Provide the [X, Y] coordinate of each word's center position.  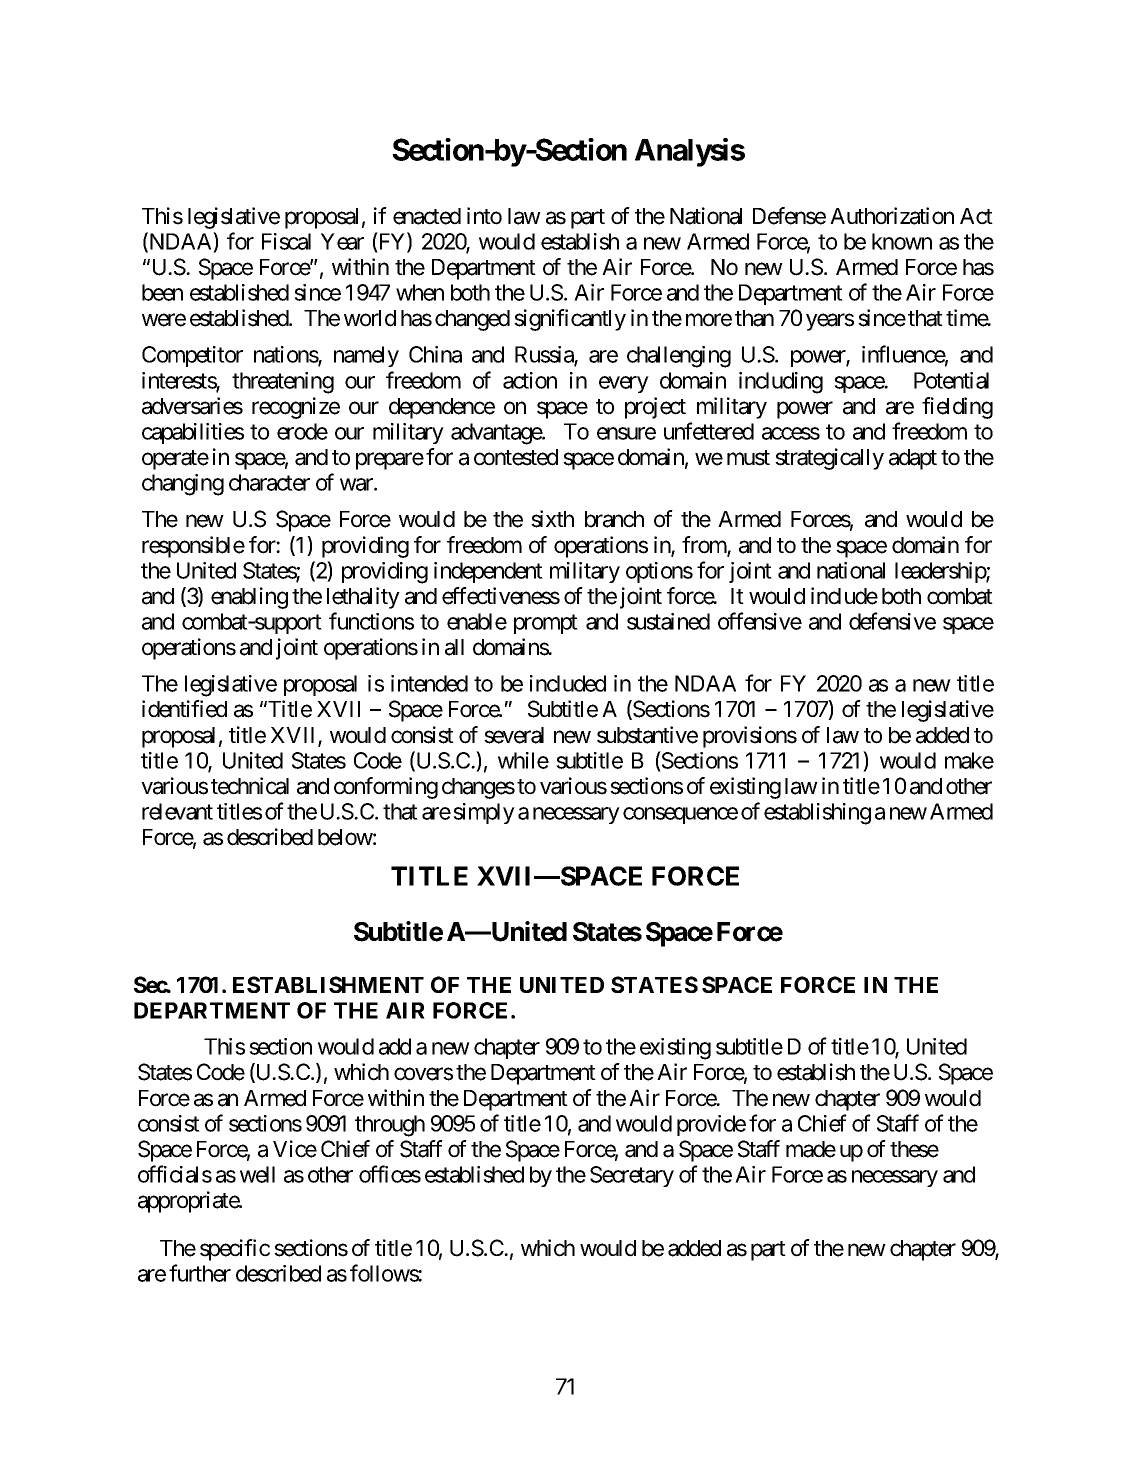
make [969, 760]
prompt [546, 624]
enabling [249, 598]
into [484, 216]
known [902, 241]
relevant [177, 811]
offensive [760, 621]
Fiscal [286, 241]
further [200, 1273]
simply [484, 813]
